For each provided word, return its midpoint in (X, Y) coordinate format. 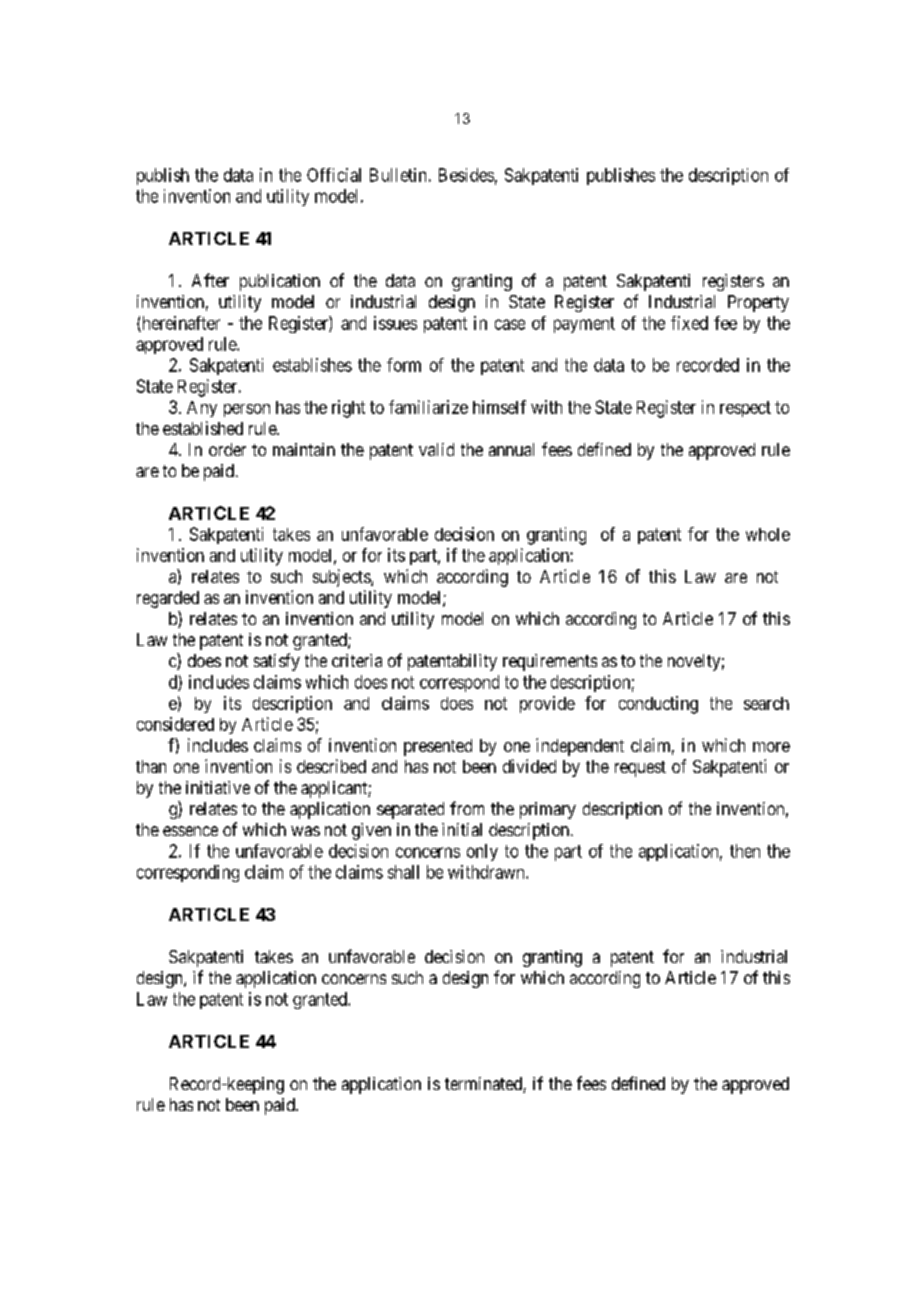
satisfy (277, 662)
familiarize (428, 407)
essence (190, 831)
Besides (466, 175)
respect (745, 409)
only (482, 852)
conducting (658, 705)
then (745, 851)
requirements (550, 662)
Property (758, 303)
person (247, 410)
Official (334, 175)
